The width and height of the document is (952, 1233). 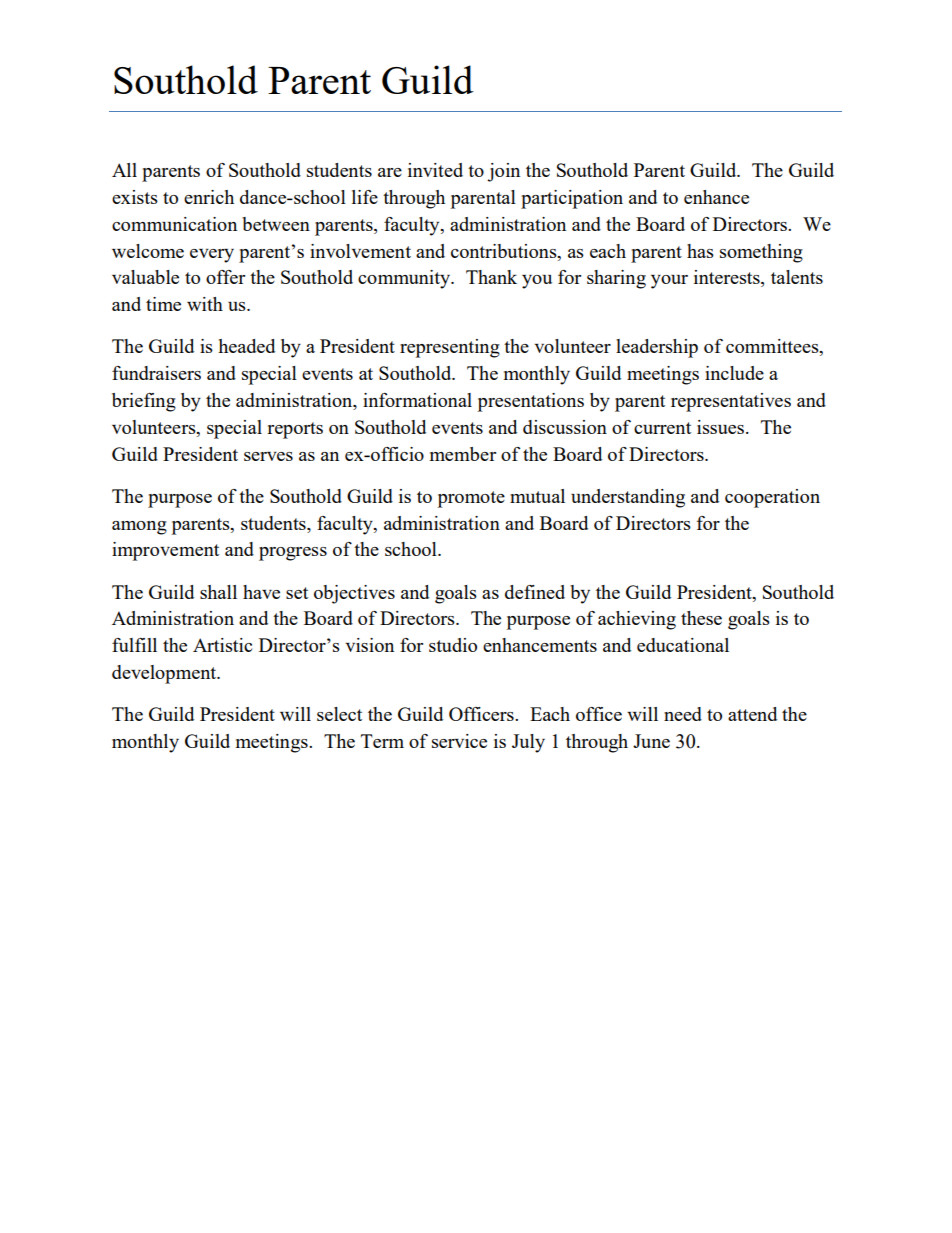 What do you see at coordinates (734, 373) in the document?
I see `include` at bounding box center [734, 373].
